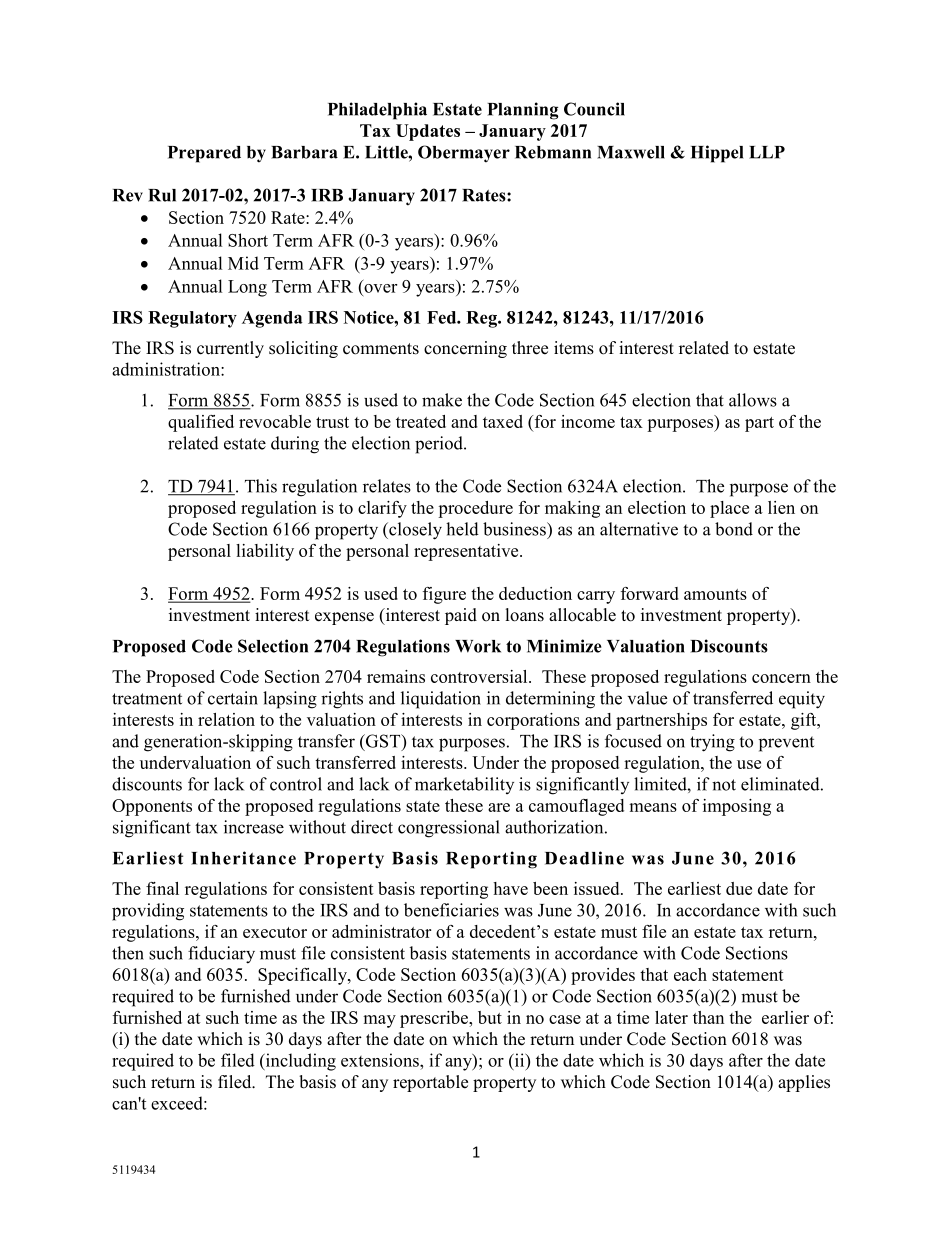  What do you see at coordinates (430, 1083) in the document?
I see `reportable` at bounding box center [430, 1083].
